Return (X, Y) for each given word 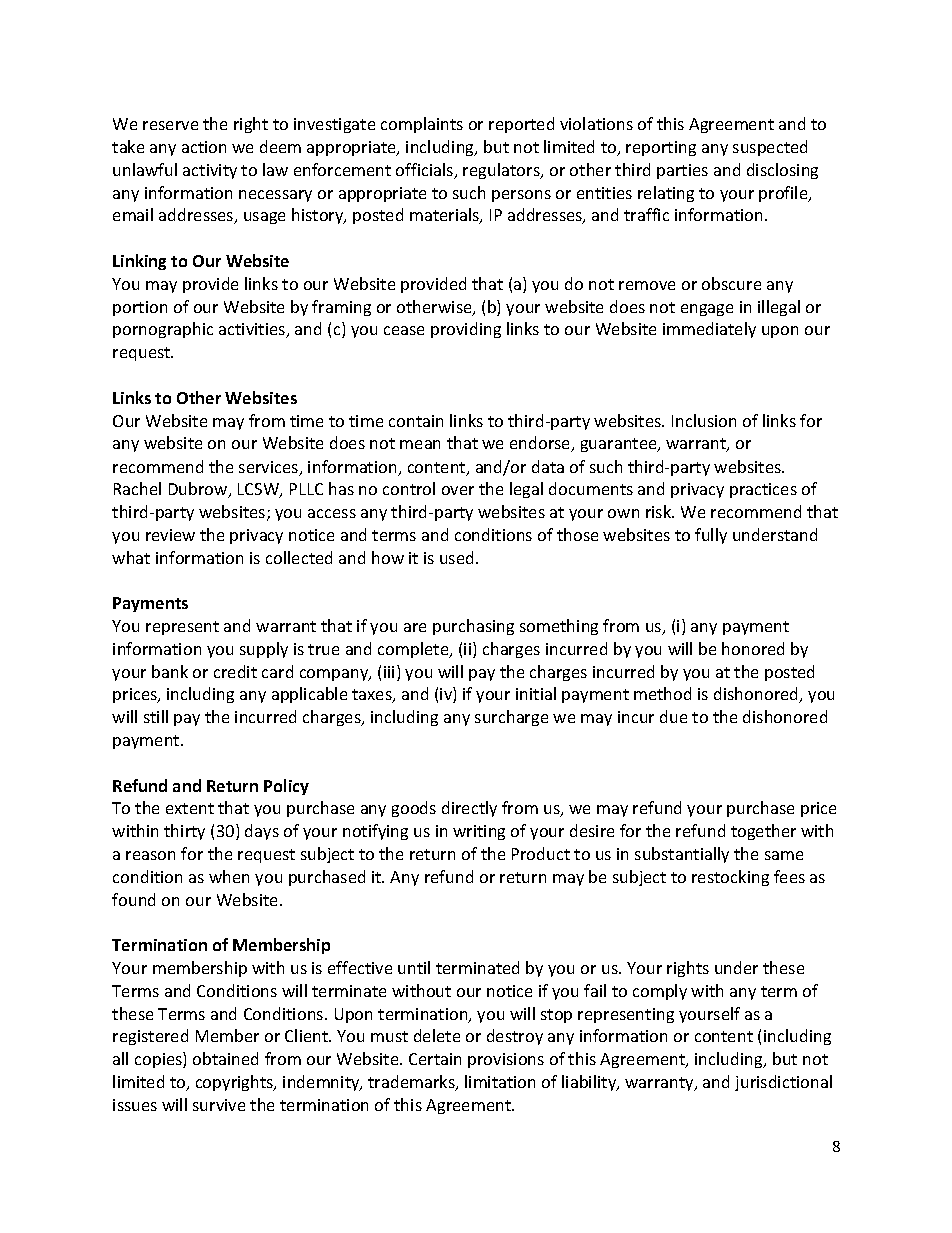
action (204, 147)
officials (426, 171)
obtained (225, 1058)
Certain (435, 1059)
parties (682, 171)
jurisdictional (783, 1083)
